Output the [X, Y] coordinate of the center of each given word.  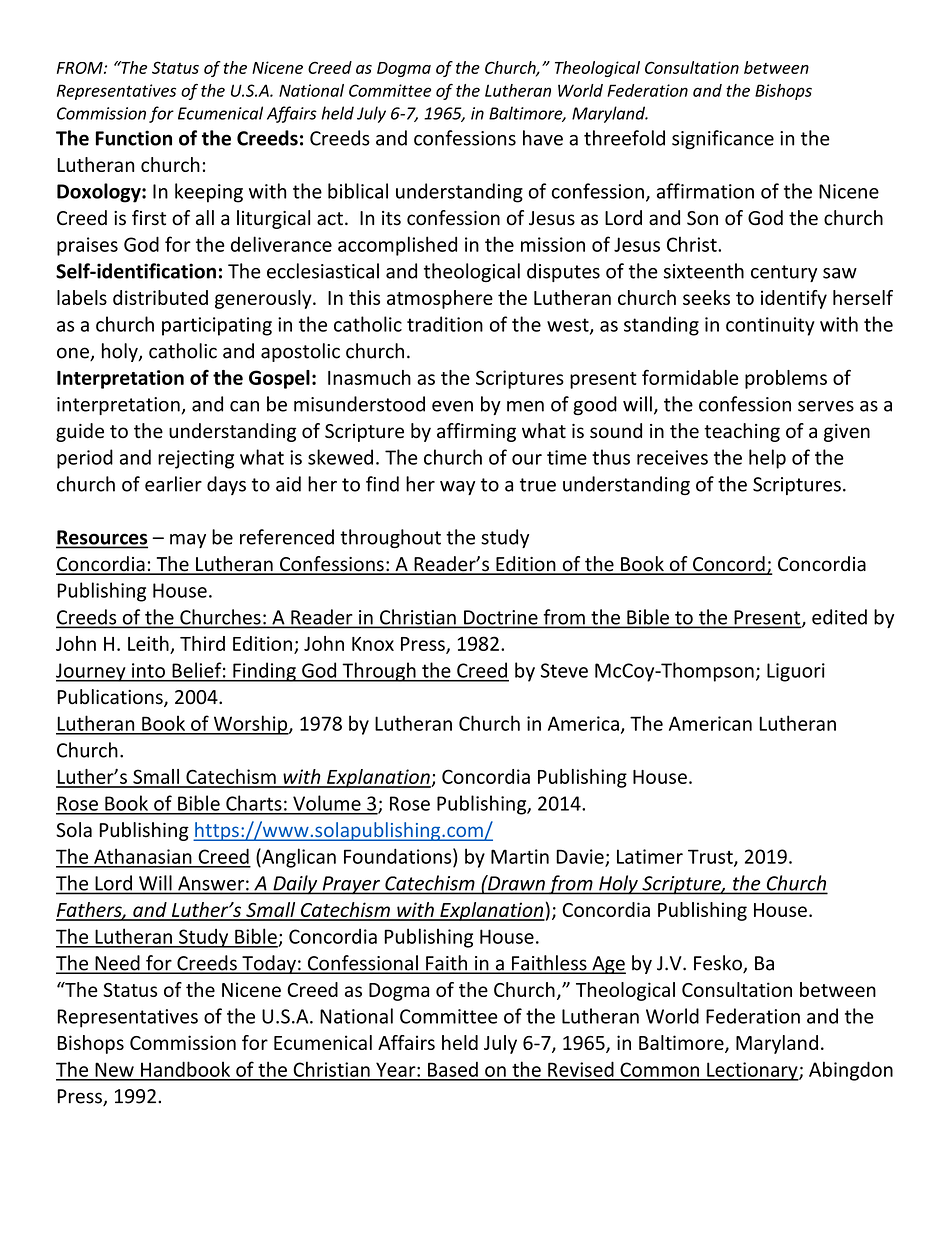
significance [723, 139]
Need [117, 964]
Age [608, 965]
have [543, 138]
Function [134, 138]
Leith [148, 643]
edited [839, 617]
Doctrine [501, 618]
